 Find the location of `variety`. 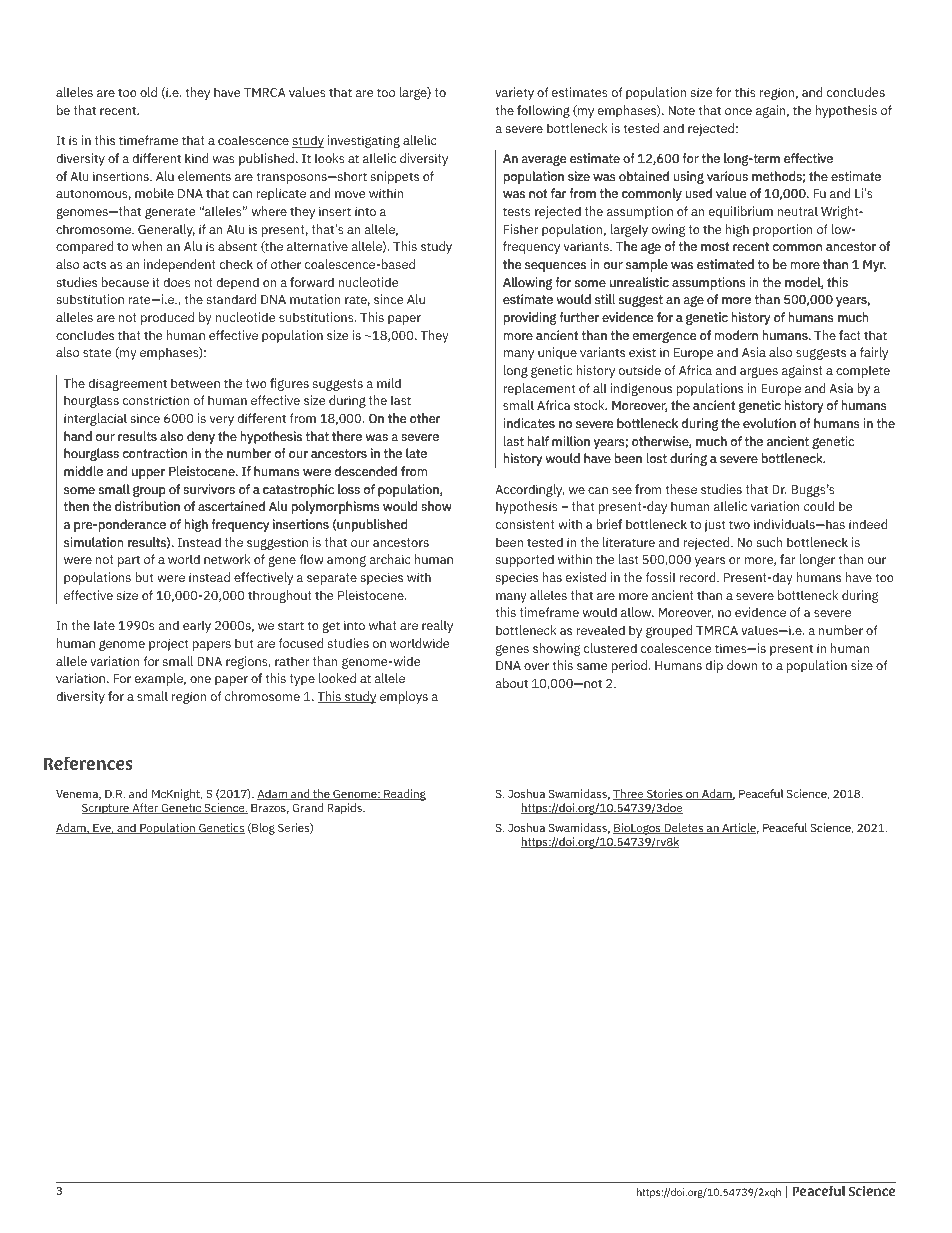

variety is located at coordinates (514, 93).
